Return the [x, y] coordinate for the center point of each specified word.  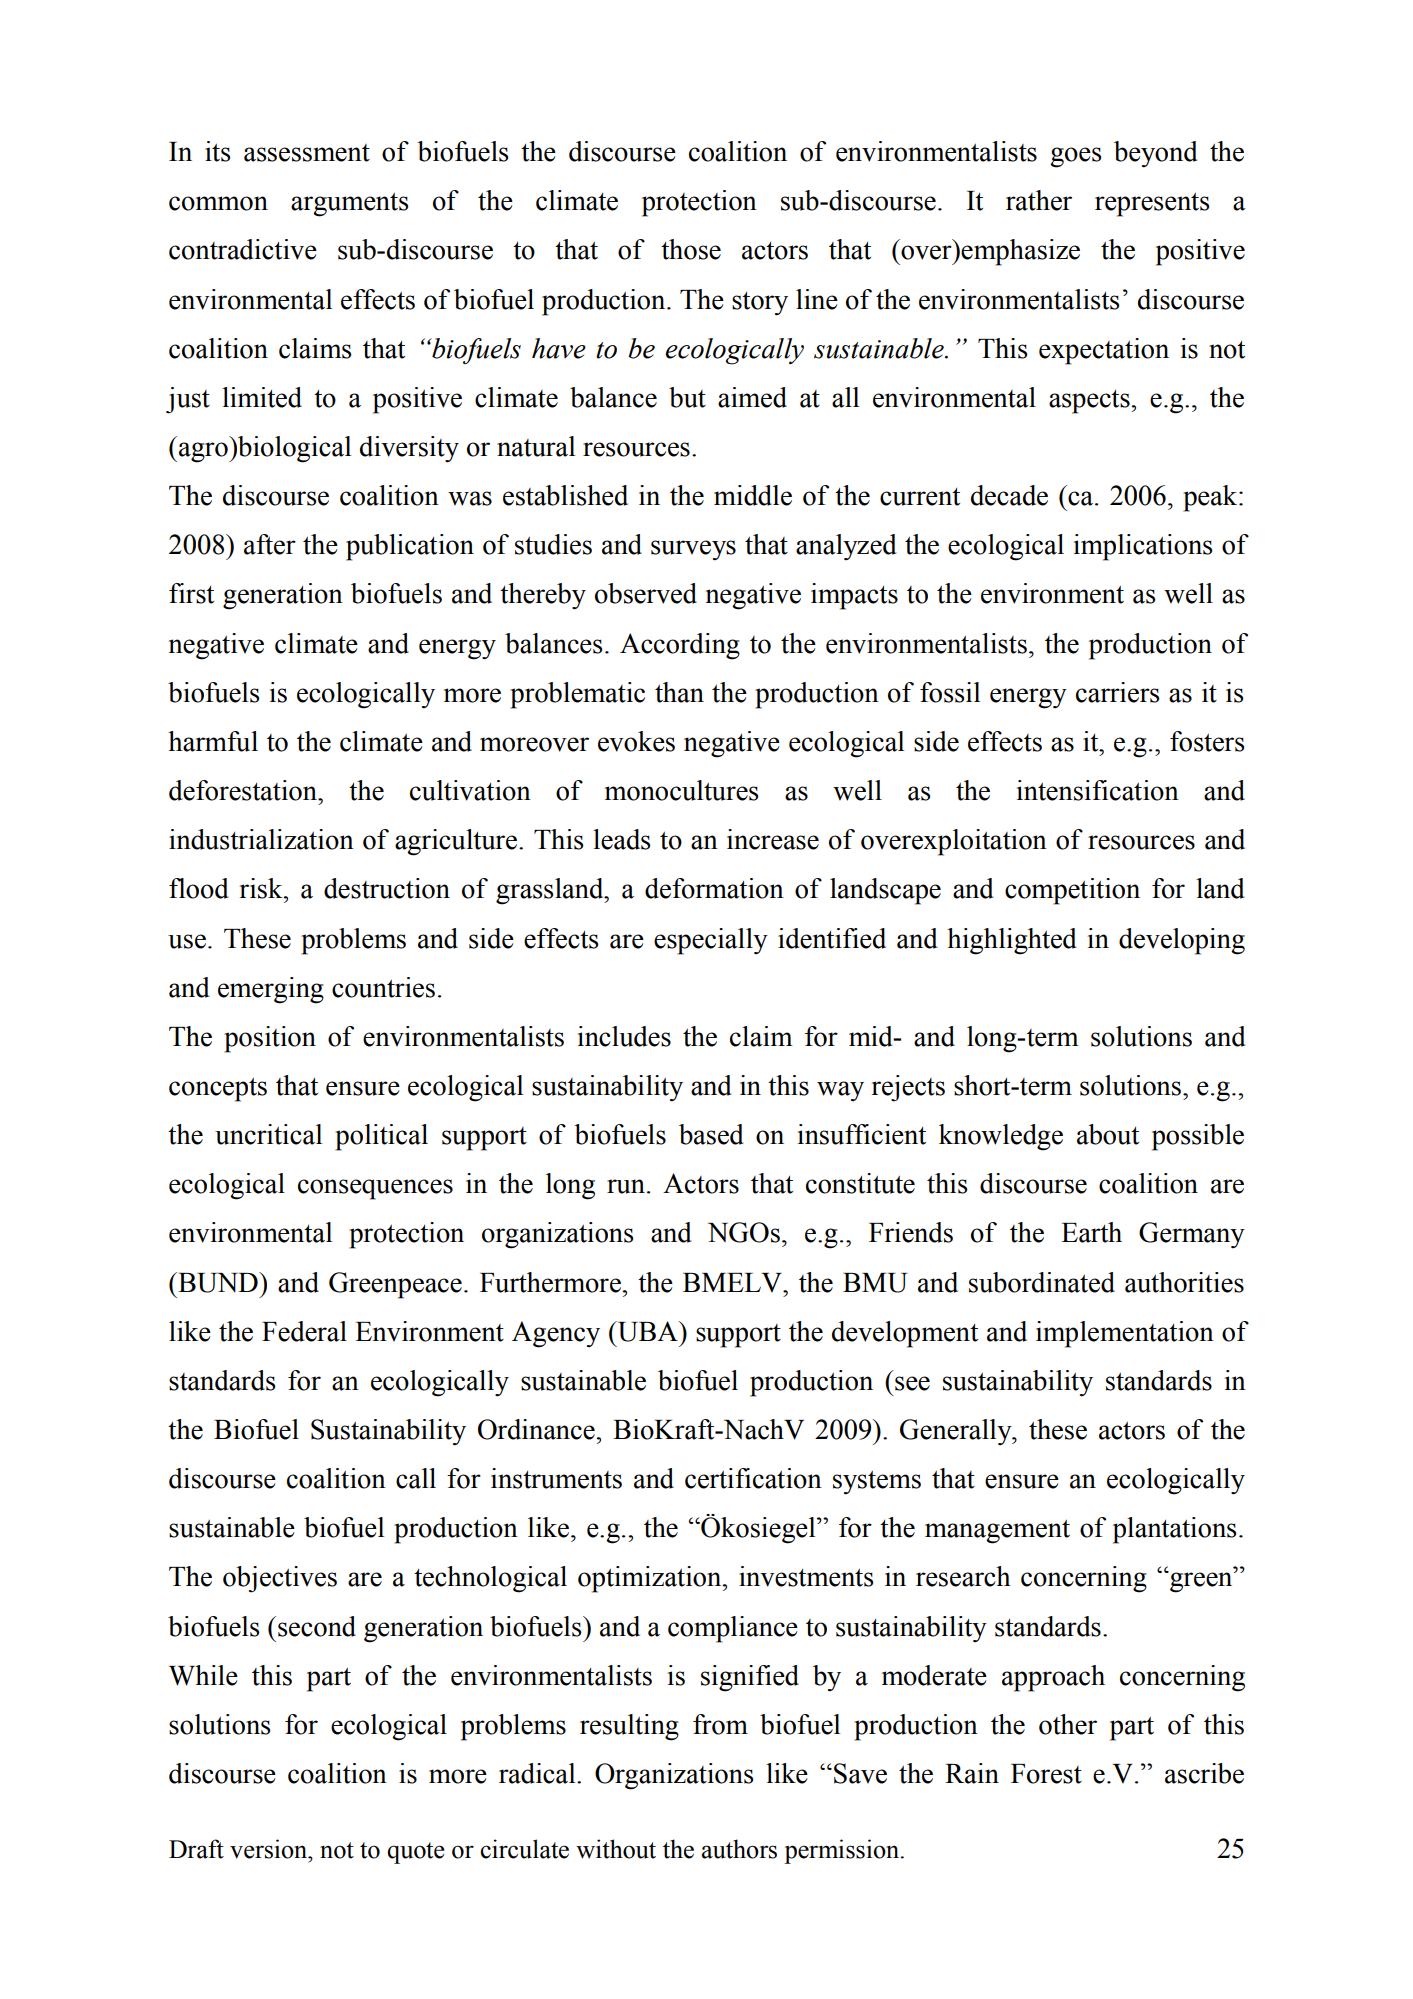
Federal [304, 1331]
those [691, 249]
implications [1143, 547]
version [270, 1849]
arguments [349, 205]
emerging [271, 990]
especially [711, 941]
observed [646, 593]
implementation [1125, 1334]
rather [1039, 200]
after [270, 544]
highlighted [1011, 941]
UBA [647, 1331]
